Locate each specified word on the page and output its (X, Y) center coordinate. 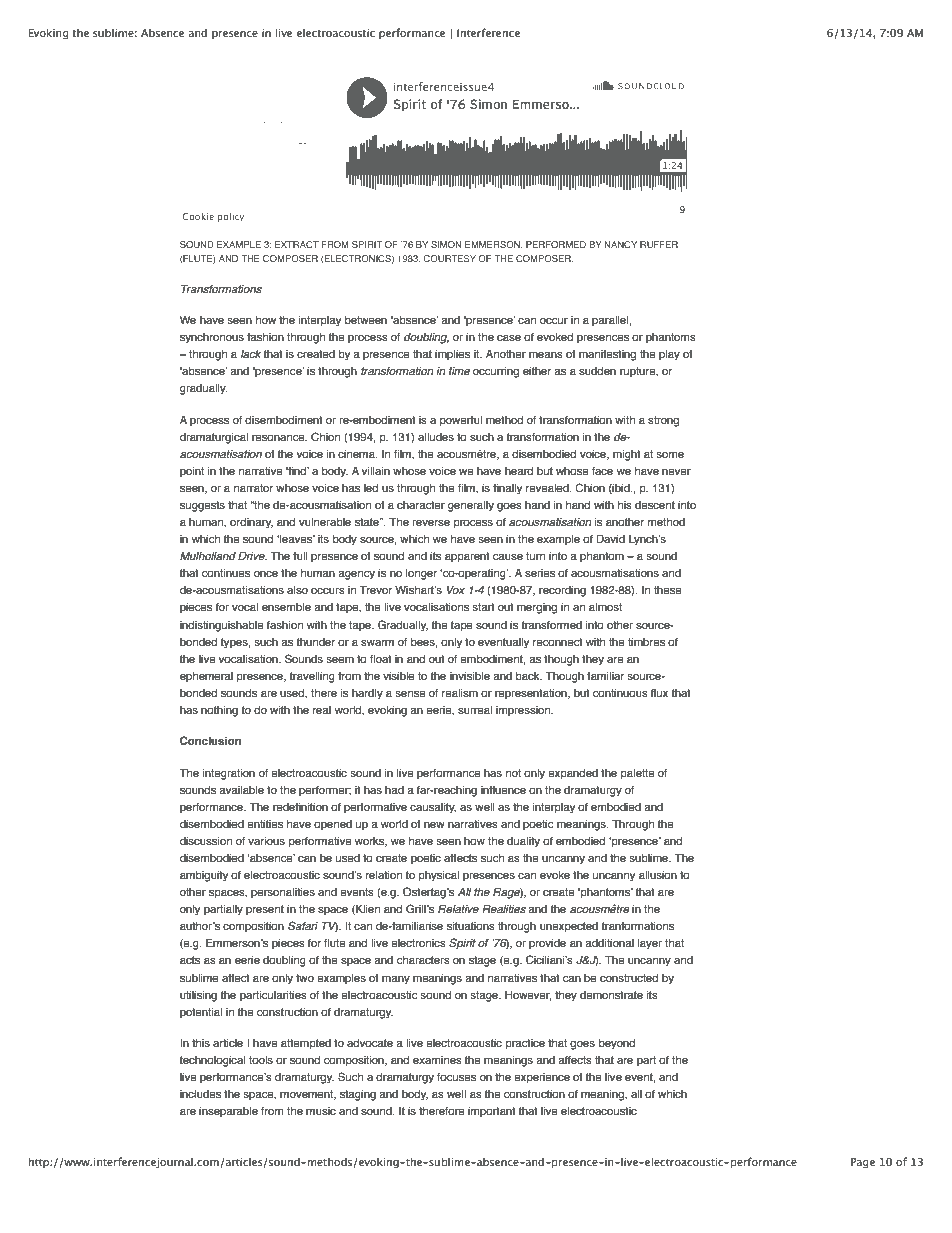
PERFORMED (556, 244)
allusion (658, 875)
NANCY (620, 244)
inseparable (228, 1112)
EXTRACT (297, 244)
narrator (253, 488)
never (676, 471)
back (529, 676)
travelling (312, 677)
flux (659, 693)
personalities (283, 893)
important (492, 1112)
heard (519, 471)
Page (863, 1163)
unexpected (569, 927)
